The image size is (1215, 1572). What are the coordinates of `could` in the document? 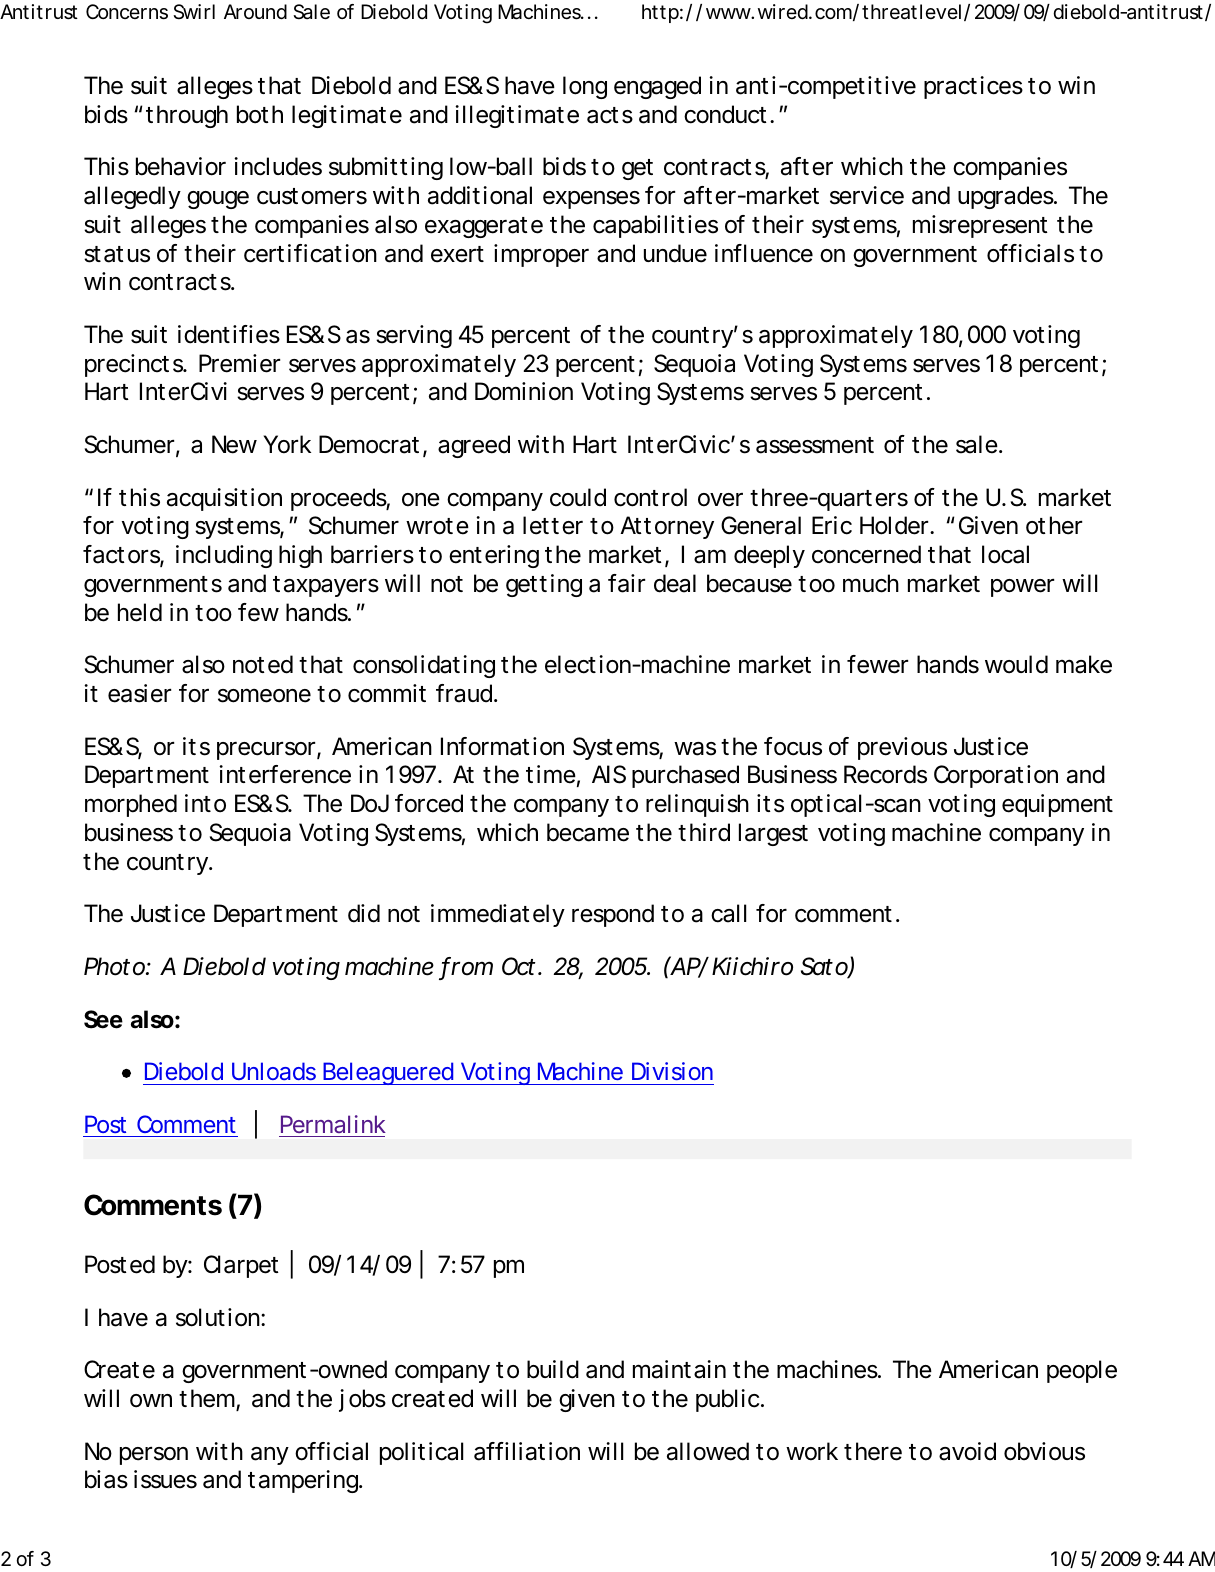 It's located at (578, 497).
